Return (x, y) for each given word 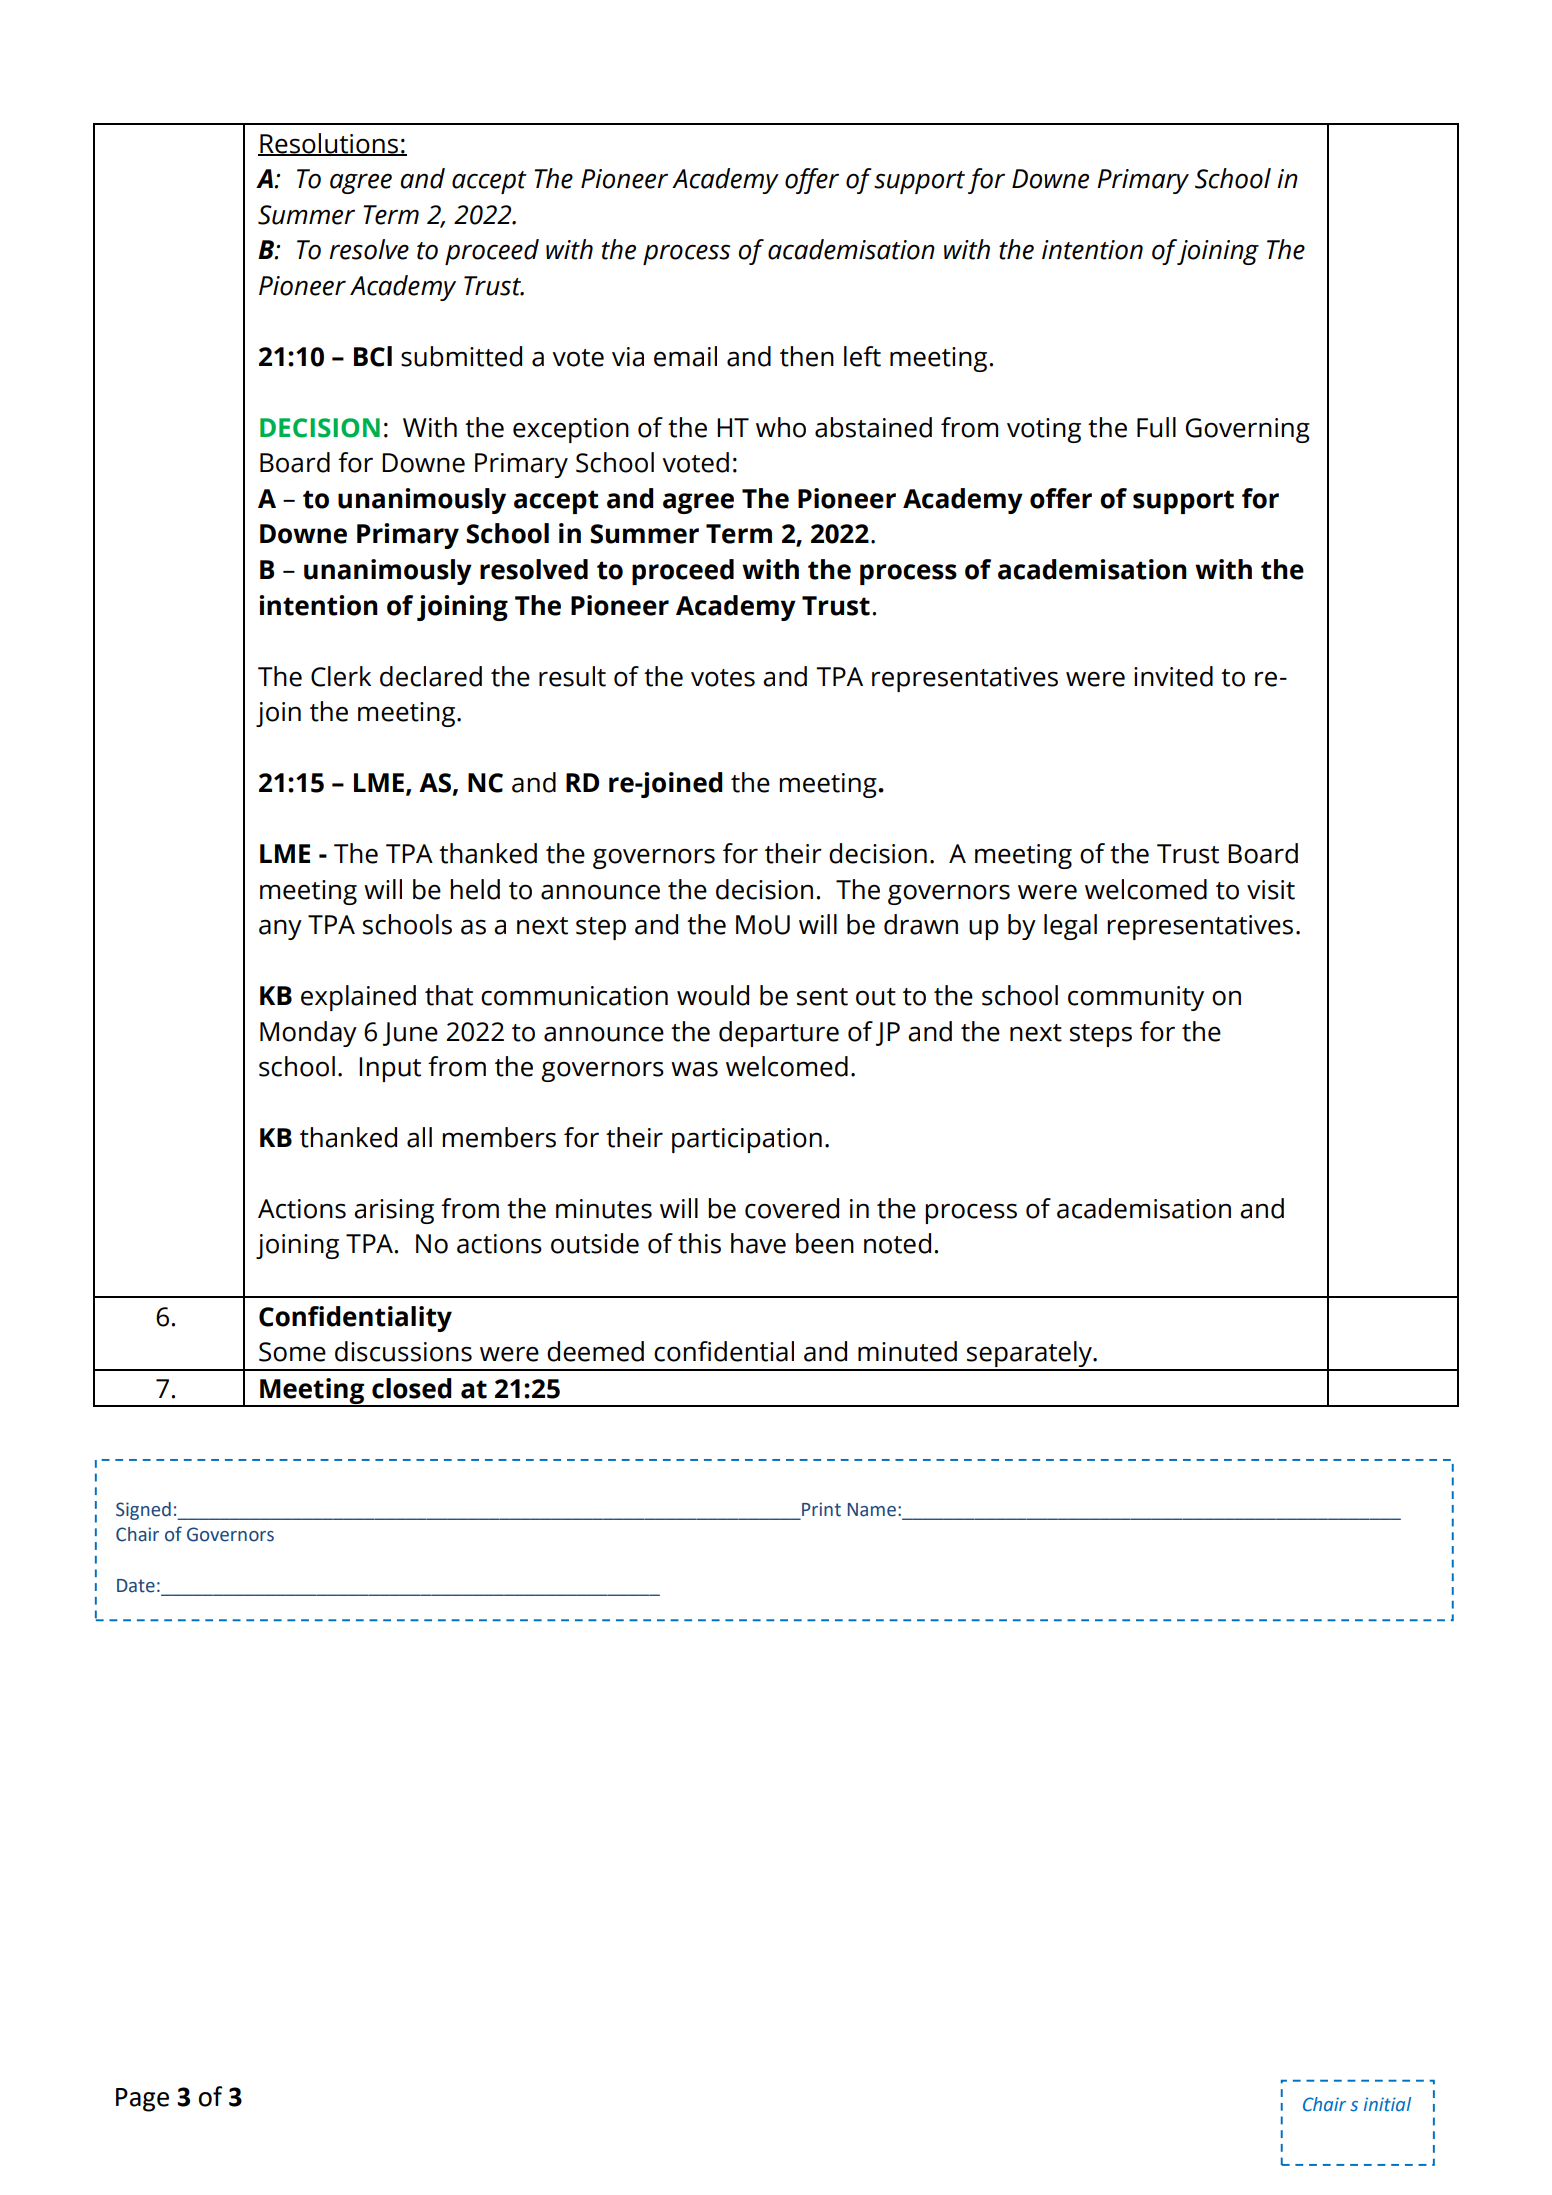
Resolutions (329, 144)
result (572, 676)
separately (1029, 1355)
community (1136, 998)
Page (142, 2100)
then (807, 356)
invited (1173, 676)
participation (747, 1140)
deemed (595, 1351)
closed (412, 1388)
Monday (308, 1034)
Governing (1248, 430)
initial (1387, 2104)
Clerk (341, 676)
